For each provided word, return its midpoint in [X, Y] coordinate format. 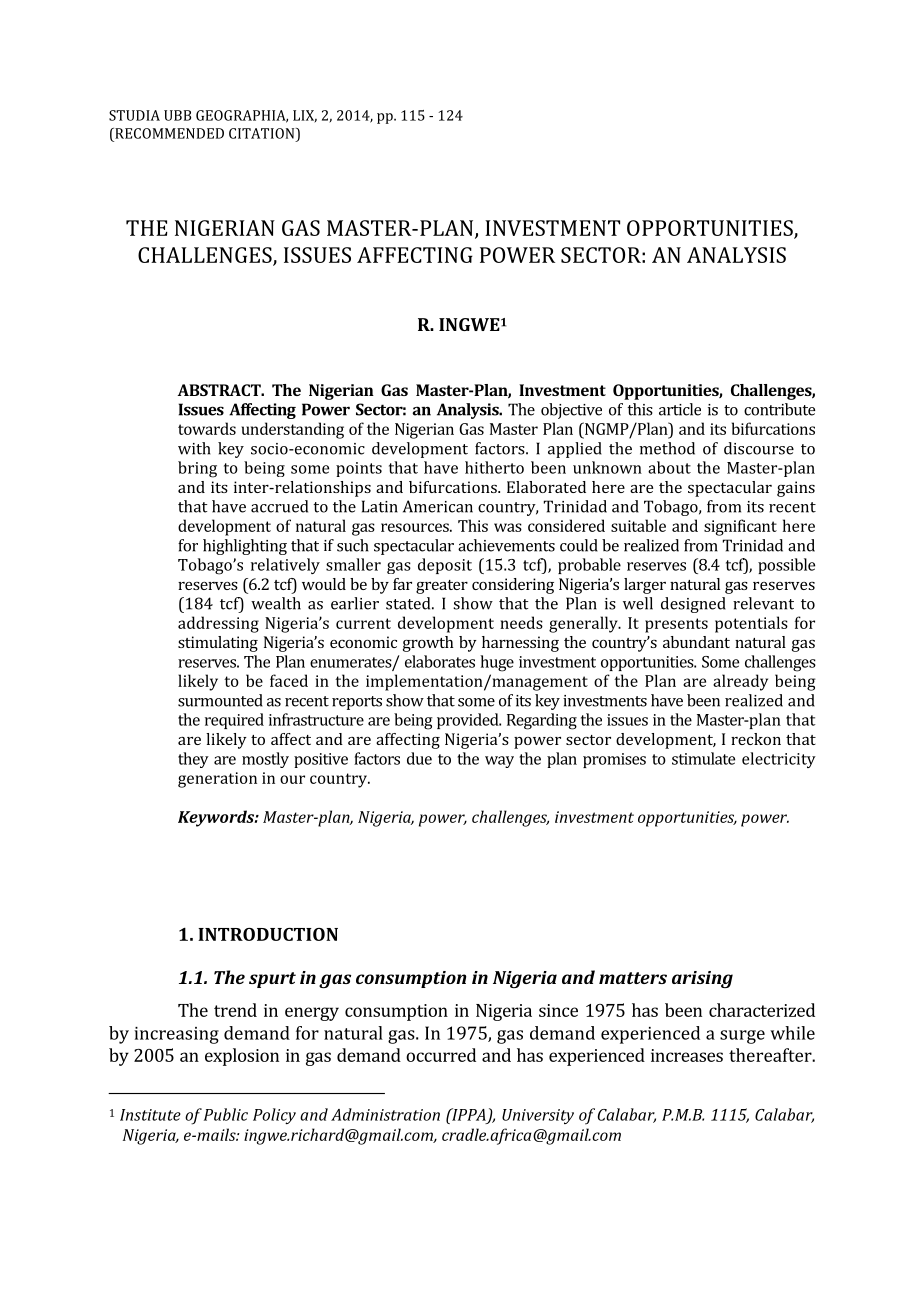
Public [226, 1114]
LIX [305, 116]
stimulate [703, 758]
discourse [759, 448]
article [680, 409]
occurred [441, 1055]
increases [687, 1055]
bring [197, 469]
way [499, 762]
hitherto [494, 467]
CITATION [263, 133]
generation [217, 780]
